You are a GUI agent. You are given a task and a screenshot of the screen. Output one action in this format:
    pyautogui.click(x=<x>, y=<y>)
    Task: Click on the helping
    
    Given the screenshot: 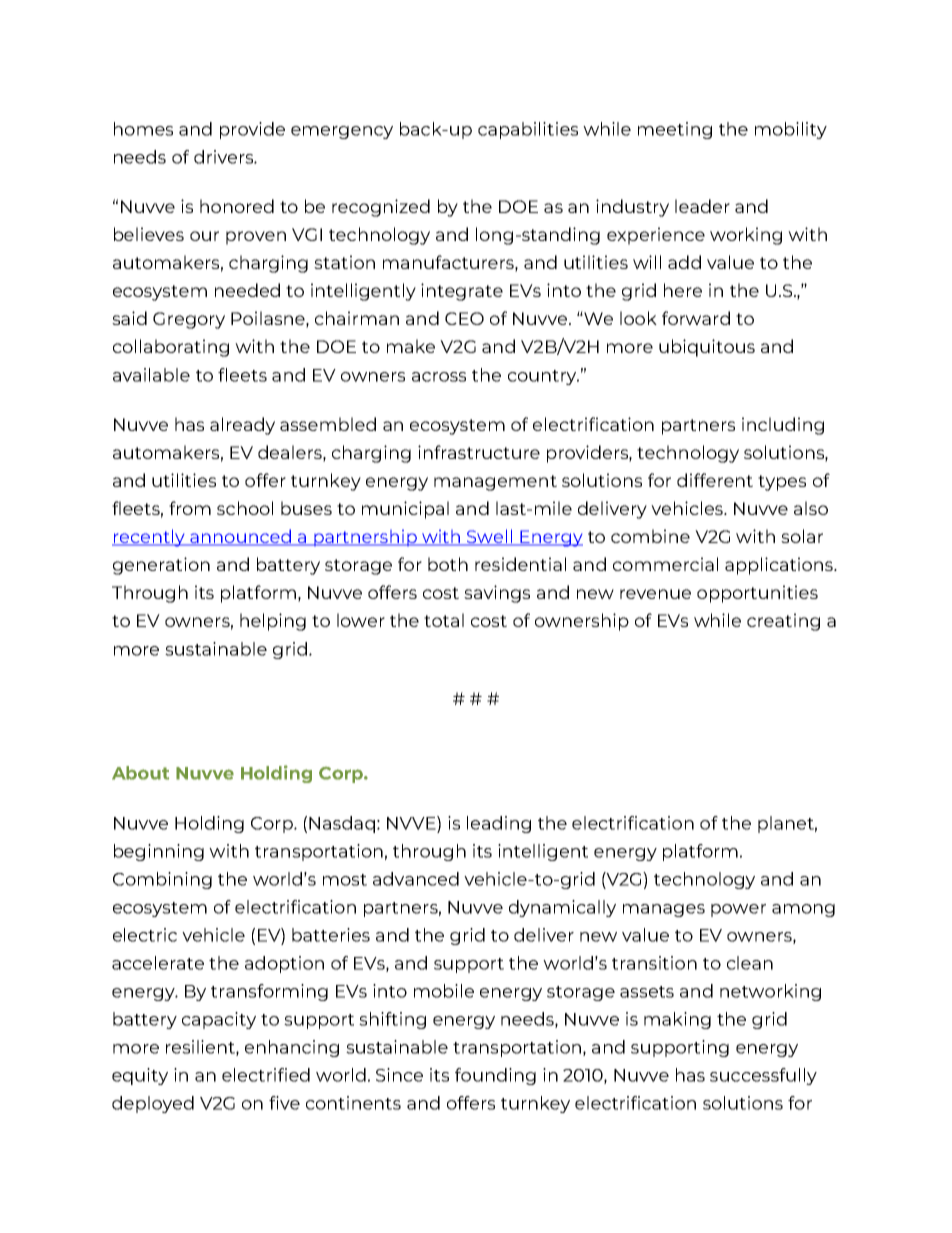 What is the action you would take?
    pyautogui.click(x=273, y=622)
